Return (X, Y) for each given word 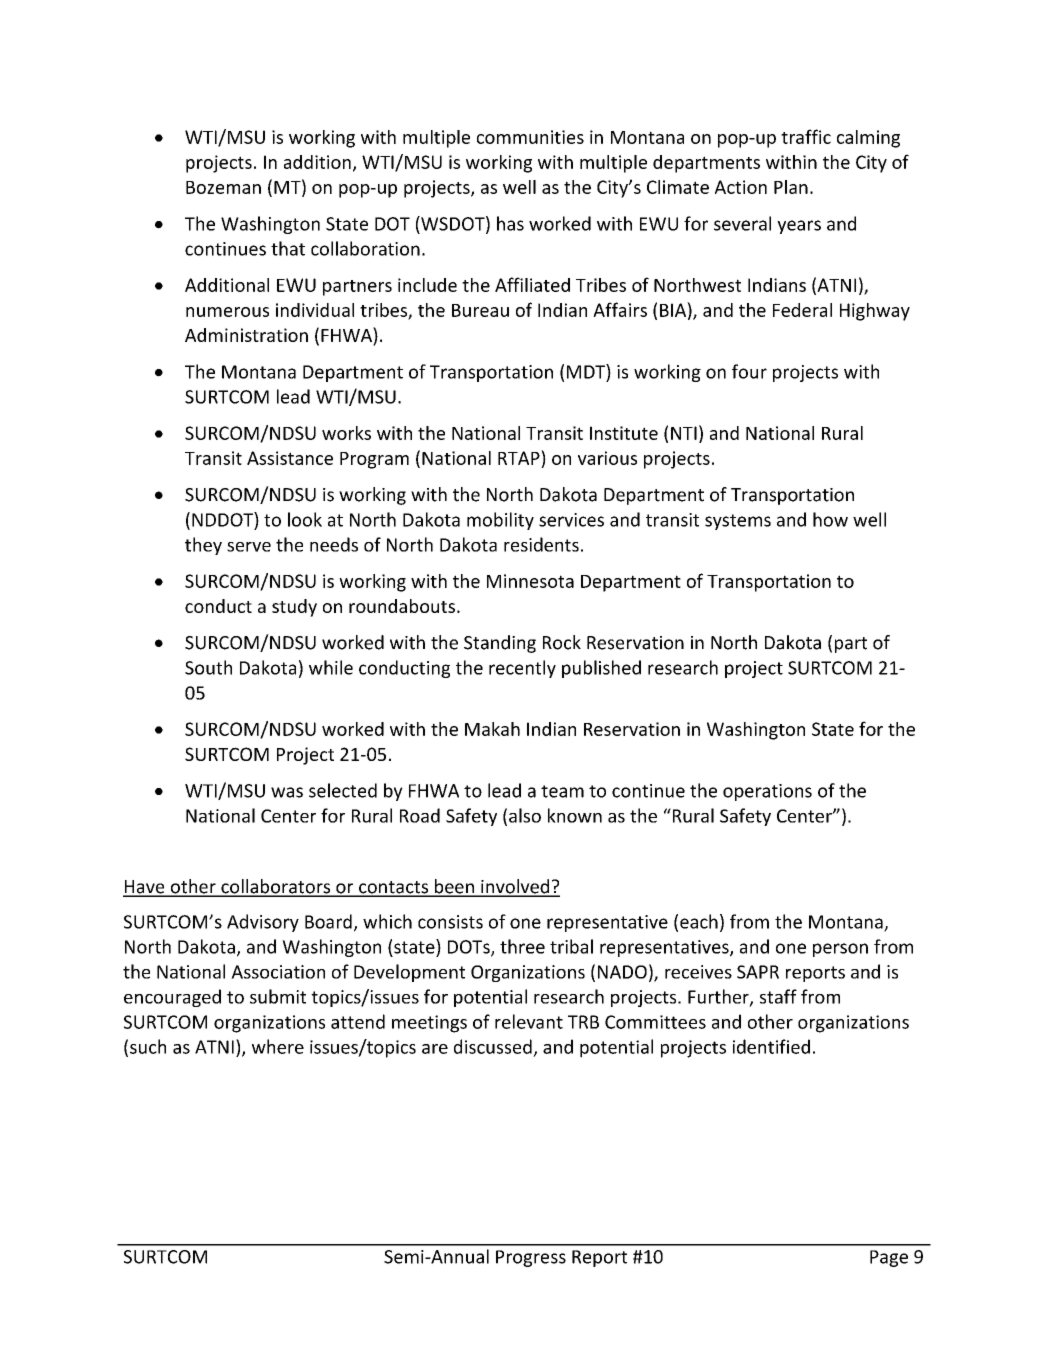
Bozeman (223, 187)
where (278, 1046)
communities (530, 137)
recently (522, 669)
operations (767, 792)
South (208, 667)
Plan (791, 187)
